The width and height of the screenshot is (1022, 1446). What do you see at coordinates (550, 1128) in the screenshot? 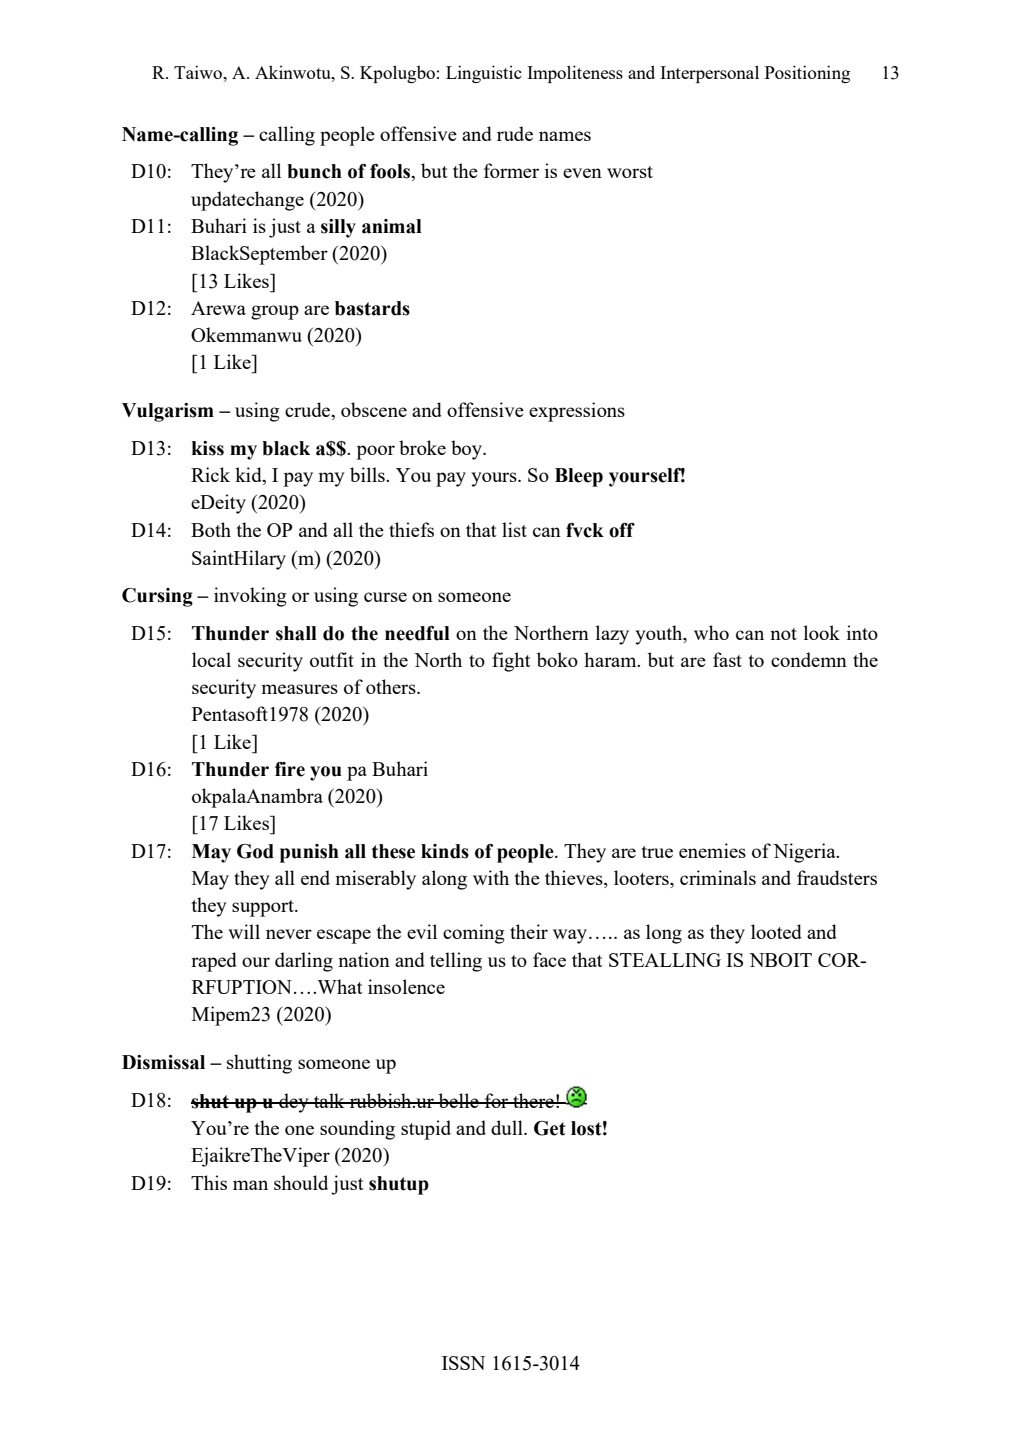
I see `Get` at bounding box center [550, 1128].
